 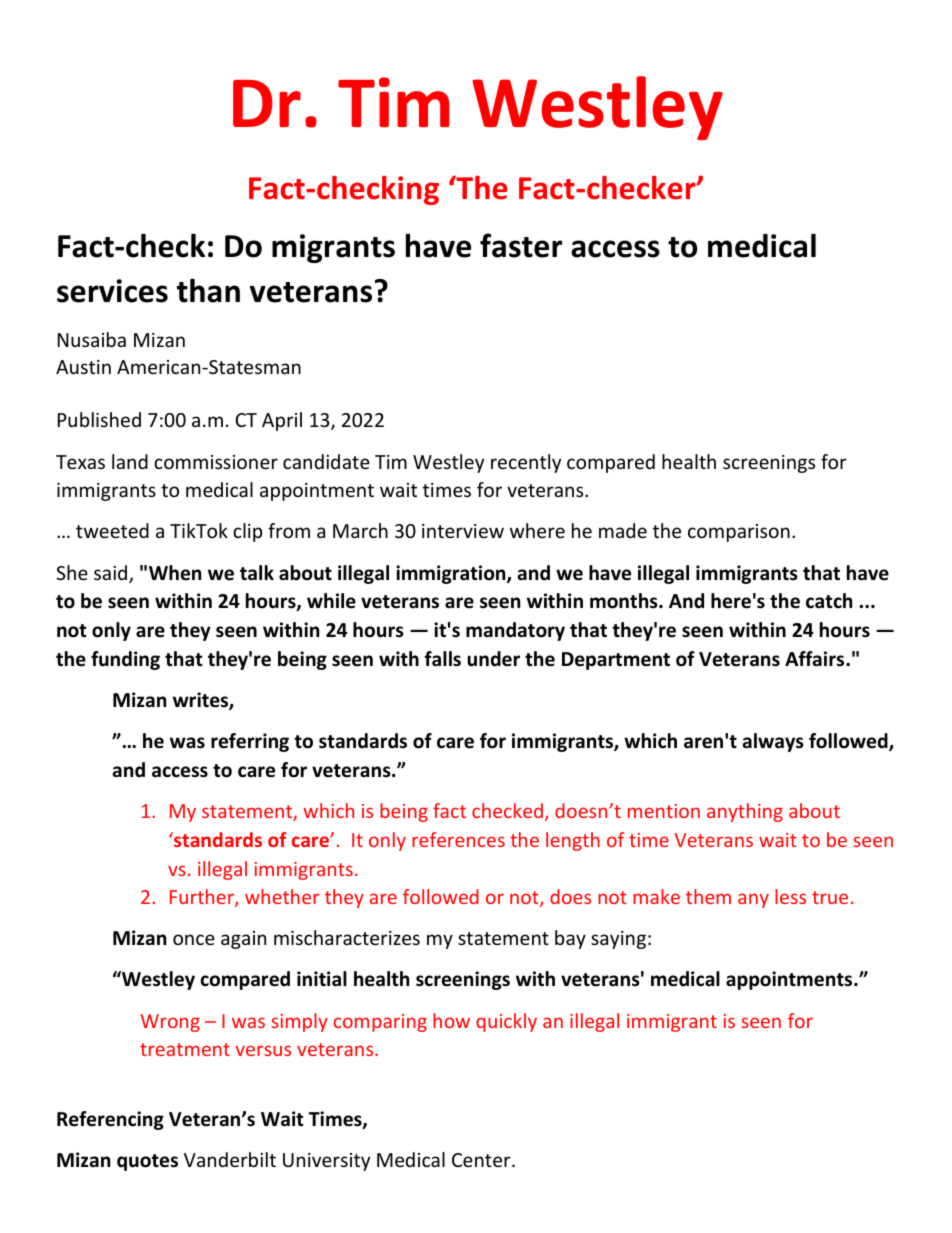 What do you see at coordinates (208, 290) in the image?
I see `than` at bounding box center [208, 290].
